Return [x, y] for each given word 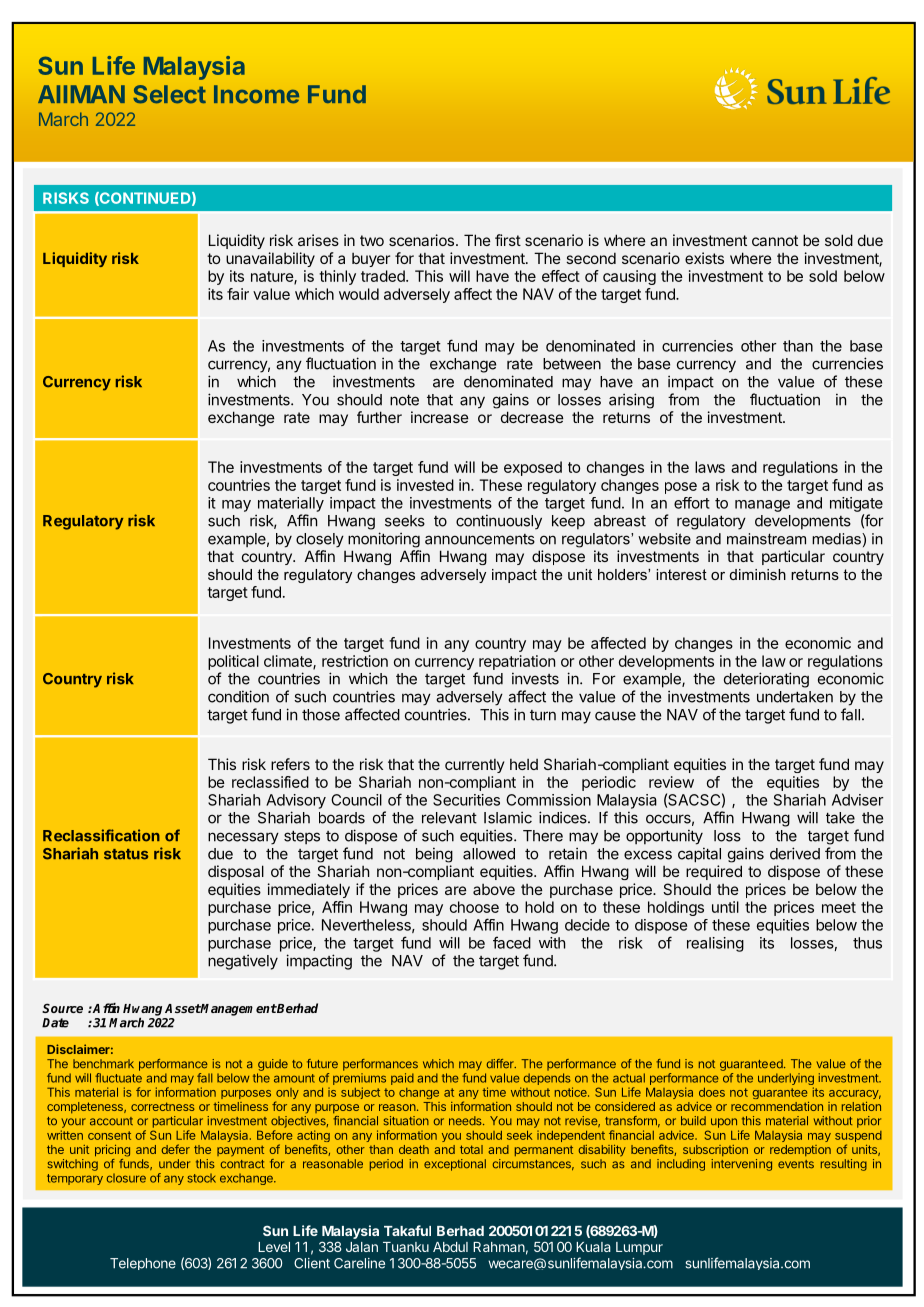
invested [425, 485]
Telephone [143, 1264]
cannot [775, 240]
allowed [489, 854]
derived [795, 853]
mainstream [766, 539]
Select [169, 94]
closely [320, 540]
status [126, 854]
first [508, 240]
